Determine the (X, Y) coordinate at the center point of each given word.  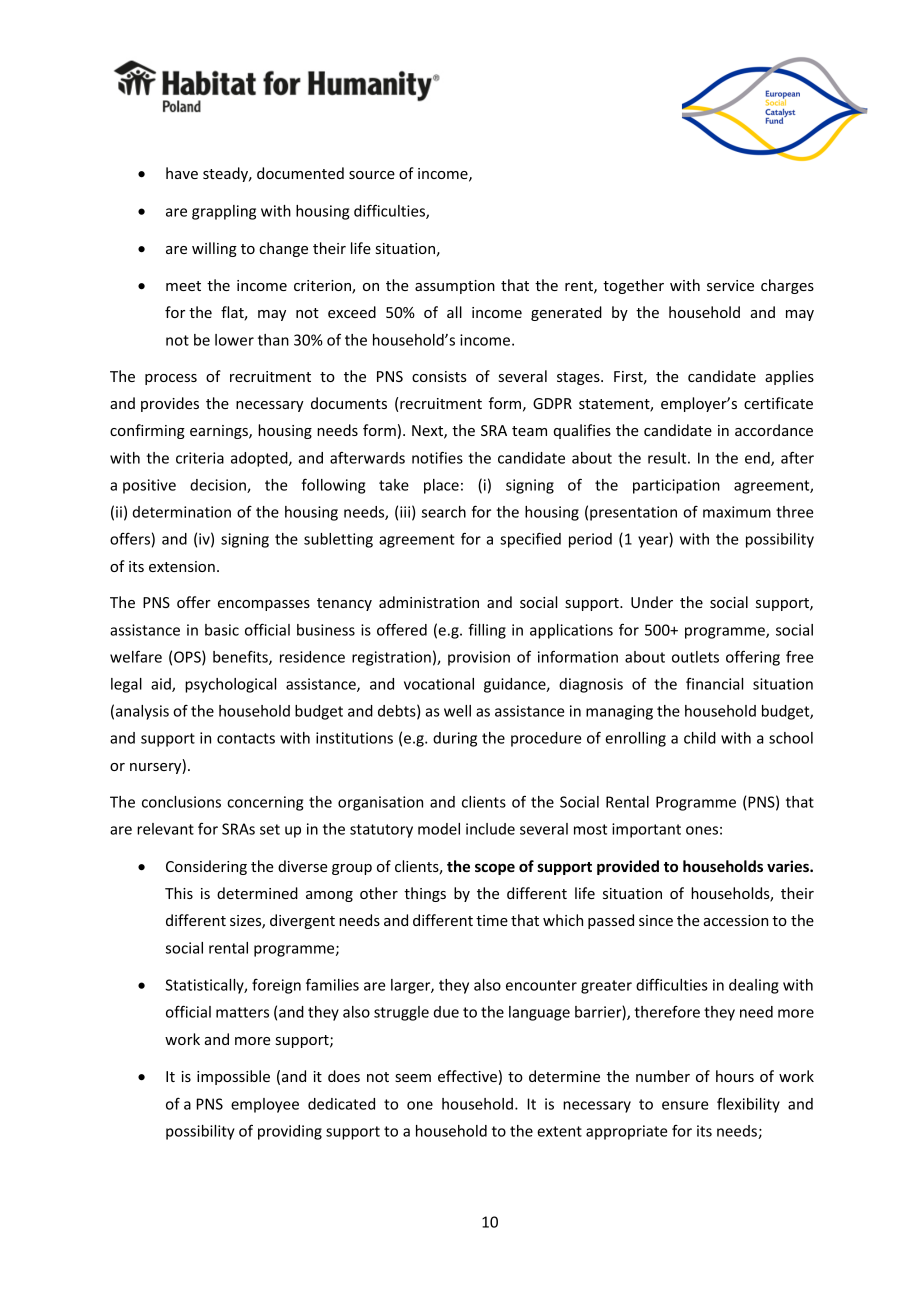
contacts (246, 738)
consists (439, 376)
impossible (233, 1077)
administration (429, 602)
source (372, 175)
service (730, 285)
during (455, 739)
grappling (224, 212)
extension (182, 566)
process (171, 379)
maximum (737, 512)
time (492, 920)
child (700, 738)
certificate (778, 403)
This (179, 893)
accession (736, 920)
